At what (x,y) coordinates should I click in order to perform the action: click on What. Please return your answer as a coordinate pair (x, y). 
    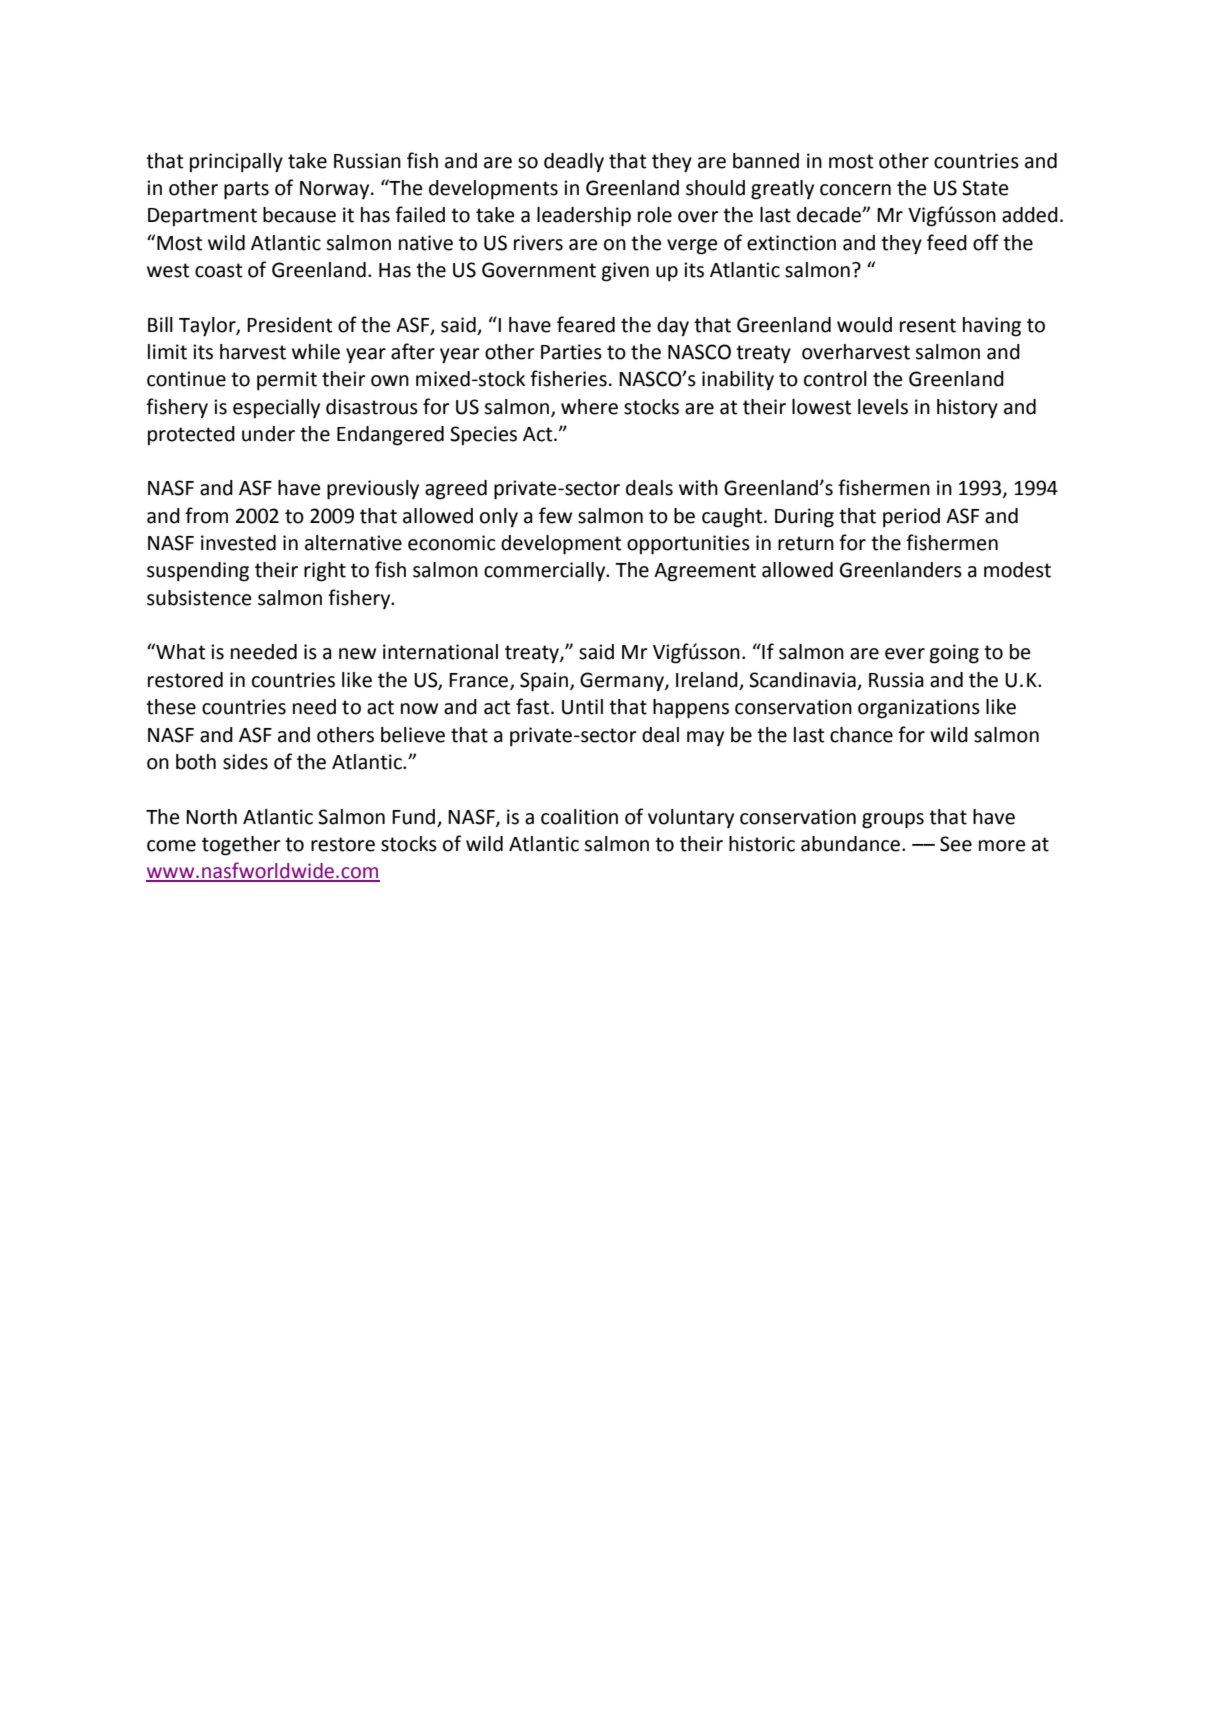
    Looking at the image, I should click on (180, 651).
